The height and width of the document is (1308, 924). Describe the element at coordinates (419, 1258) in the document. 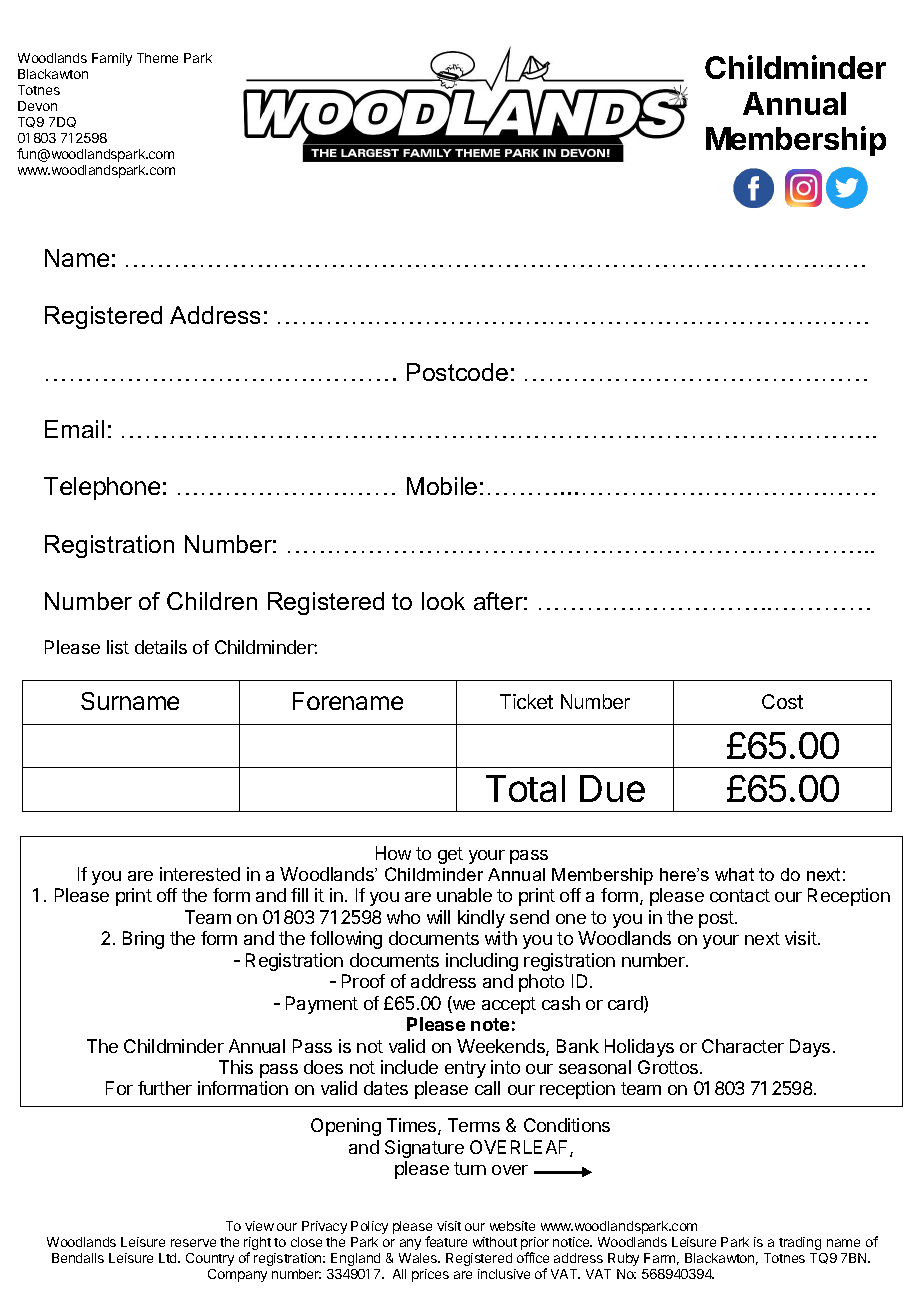

I see `Wales` at that location.
